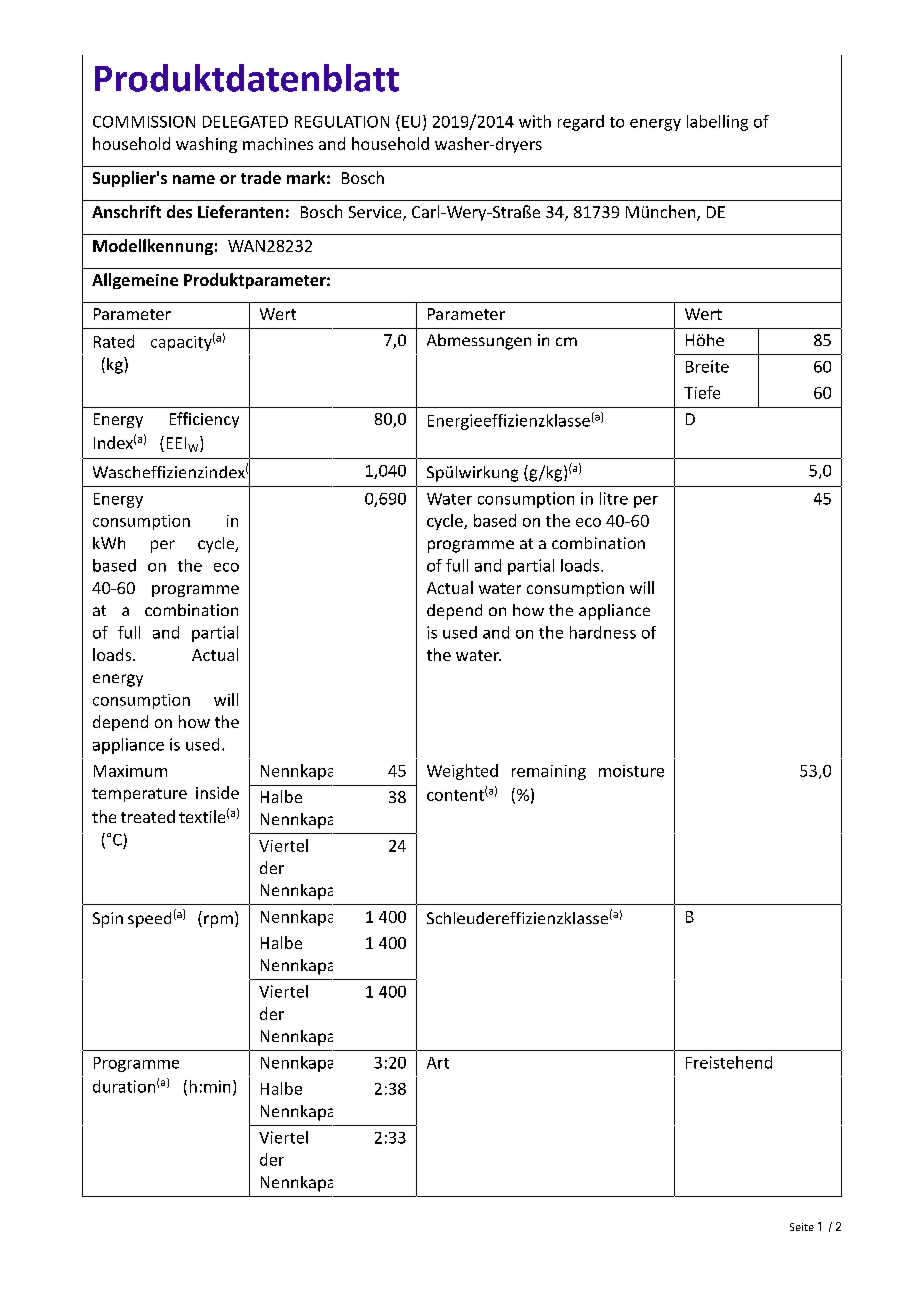  What do you see at coordinates (218, 921) in the screenshot?
I see `rpm` at bounding box center [218, 921].
